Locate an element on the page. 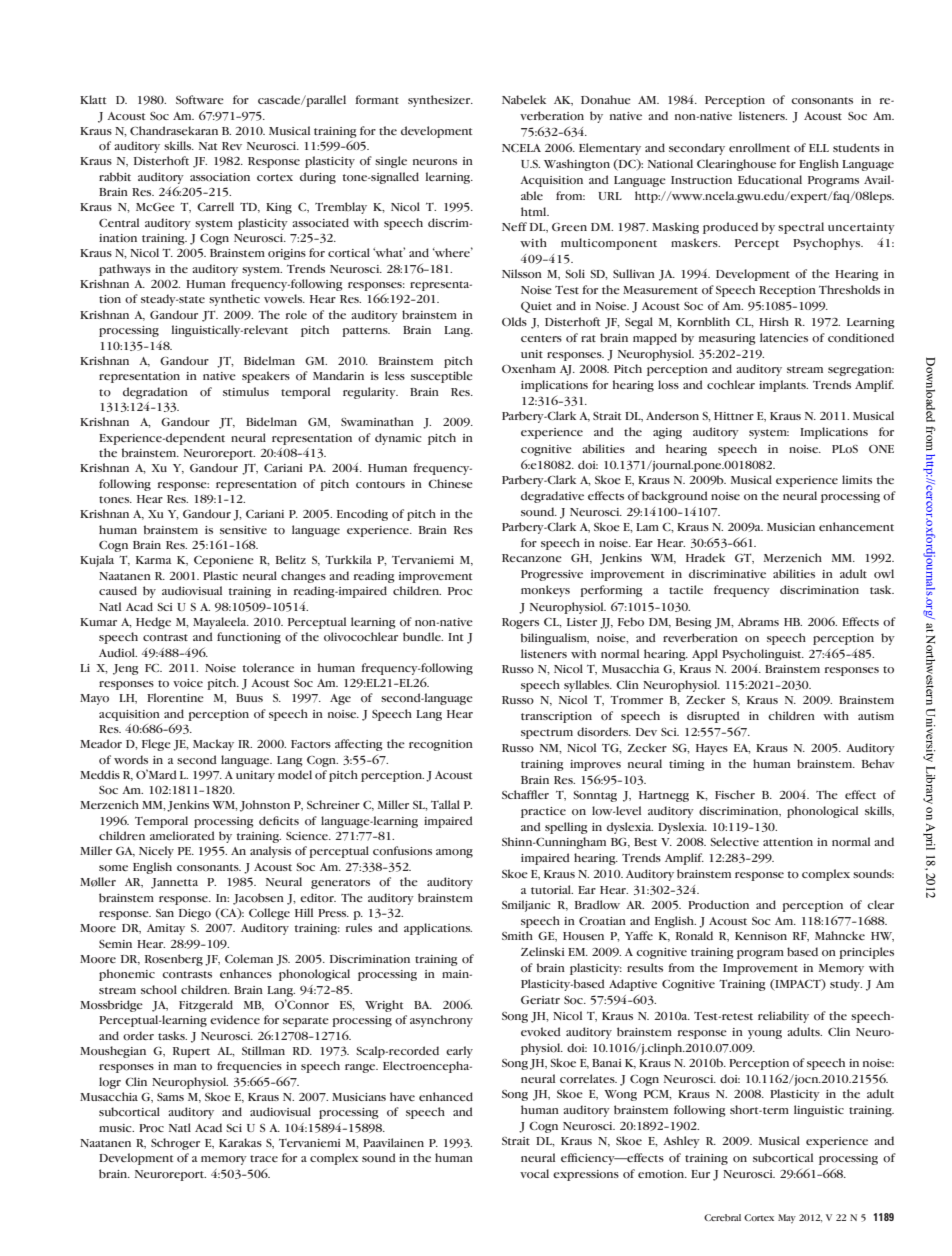 This page has height=1256, width=952. Smith is located at coordinates (517, 935).
